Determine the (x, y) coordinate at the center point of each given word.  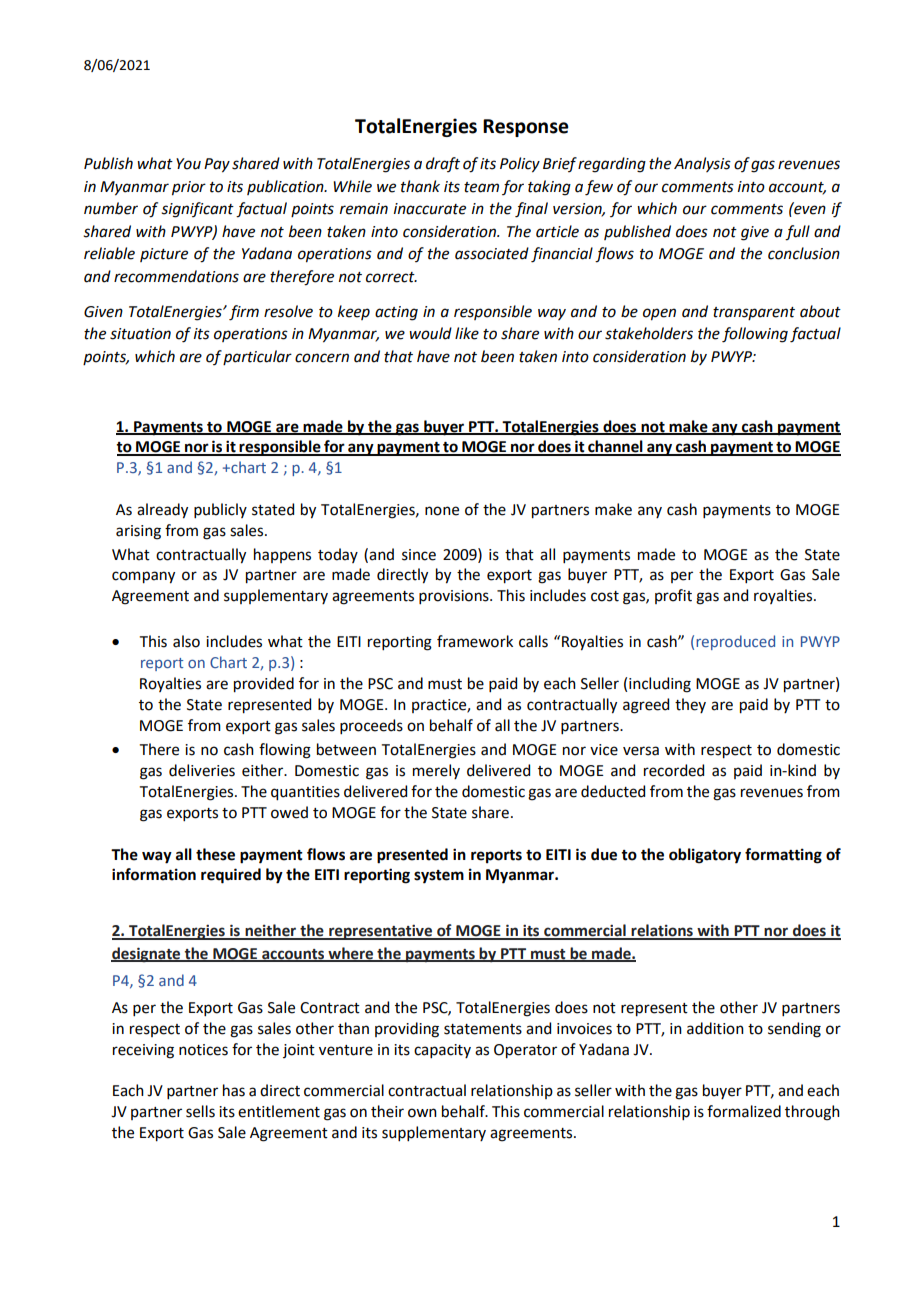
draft (443, 164)
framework (475, 641)
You (188, 164)
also (186, 641)
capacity (442, 1051)
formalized (744, 1111)
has (234, 1090)
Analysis (702, 164)
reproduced (735, 642)
